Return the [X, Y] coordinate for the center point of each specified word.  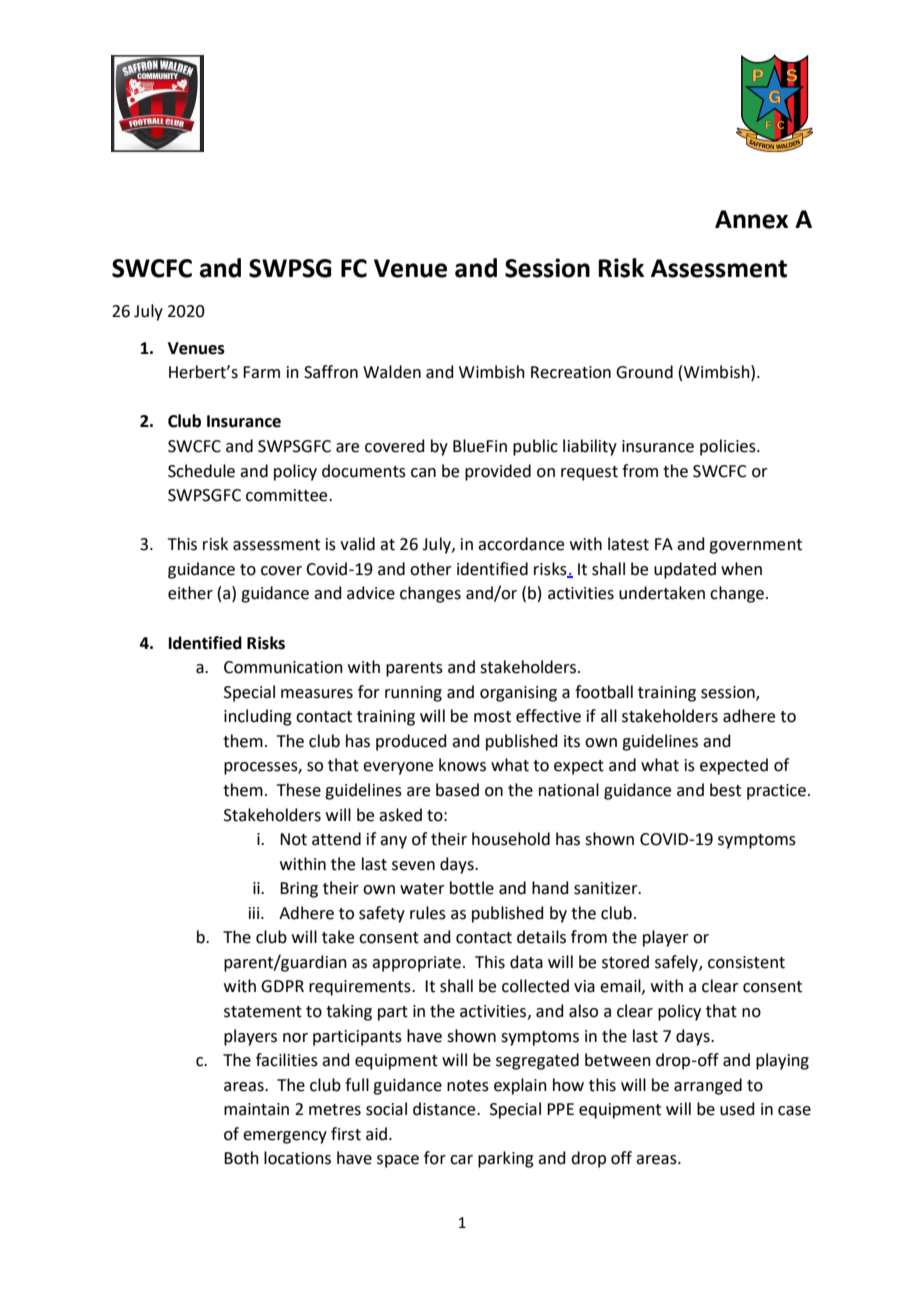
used [737, 1109]
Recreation [571, 372]
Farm [261, 372]
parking [506, 1159]
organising [518, 694]
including [258, 717]
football [604, 692]
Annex [751, 219]
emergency [285, 1137]
